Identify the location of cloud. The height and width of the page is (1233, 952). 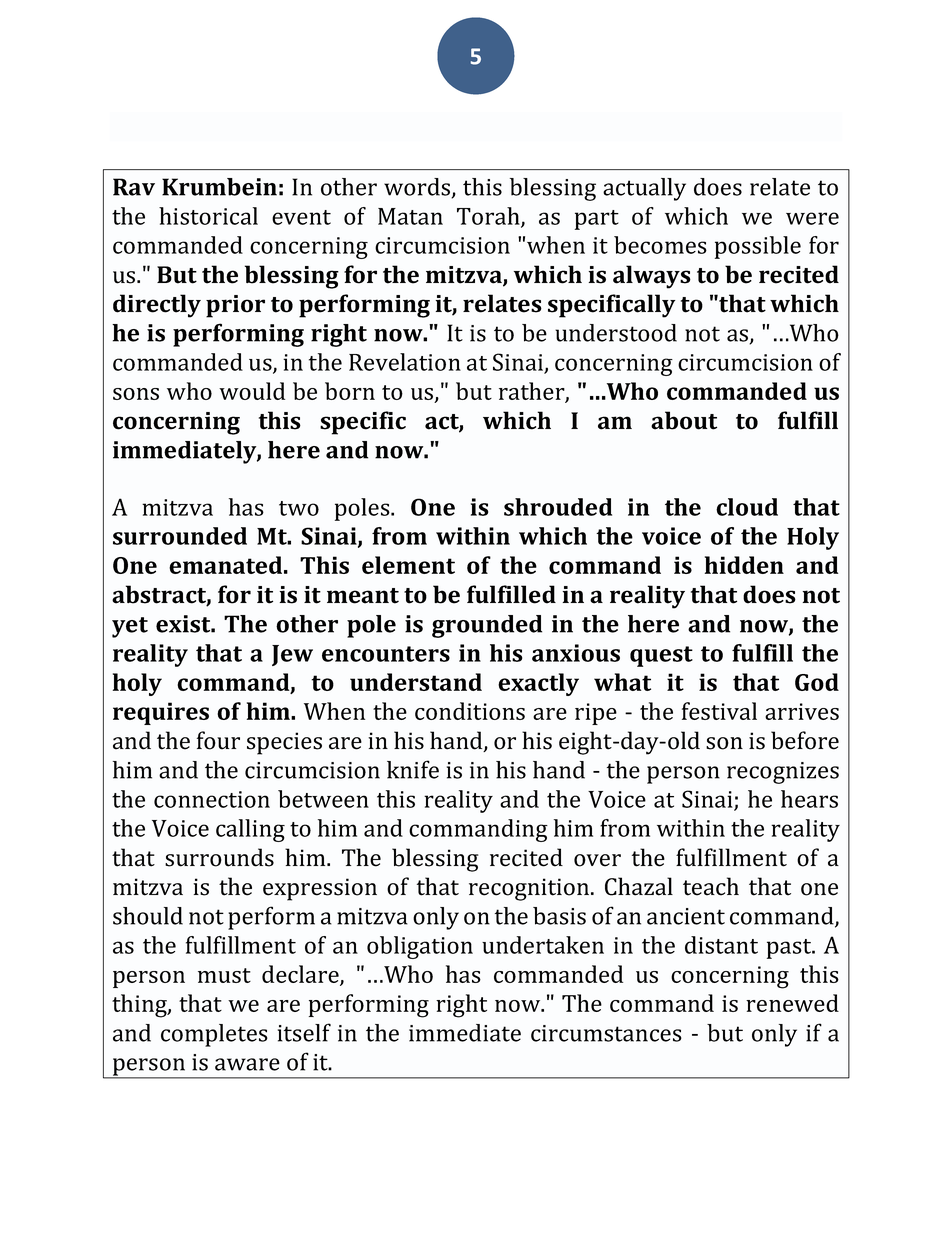
(747, 507).
